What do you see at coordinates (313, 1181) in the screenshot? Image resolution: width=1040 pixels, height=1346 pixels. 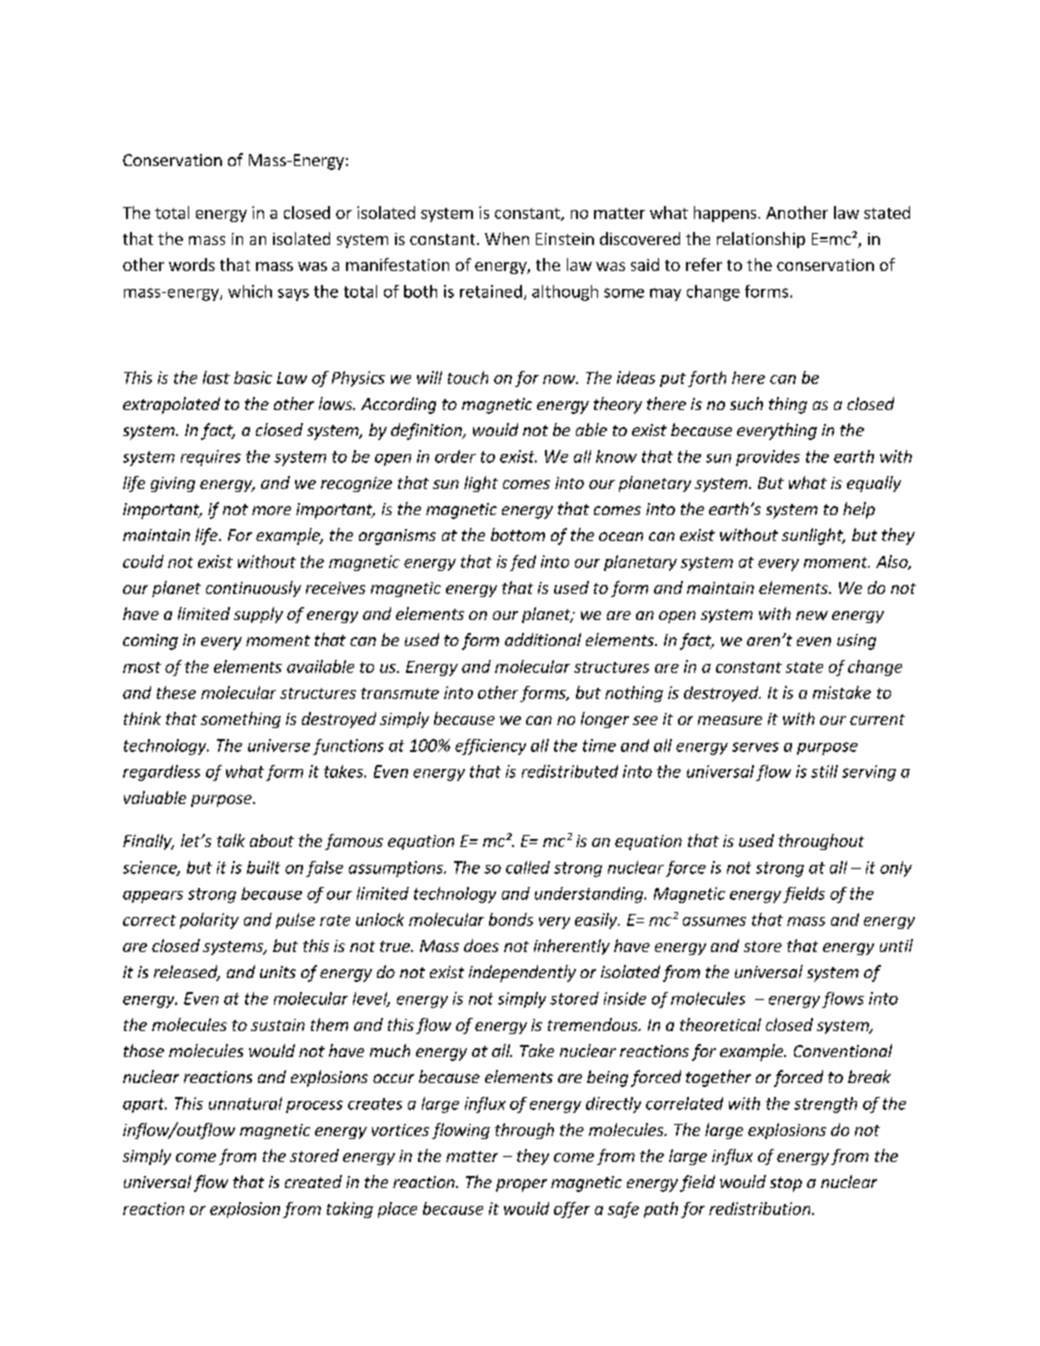 I see `created` at bounding box center [313, 1181].
